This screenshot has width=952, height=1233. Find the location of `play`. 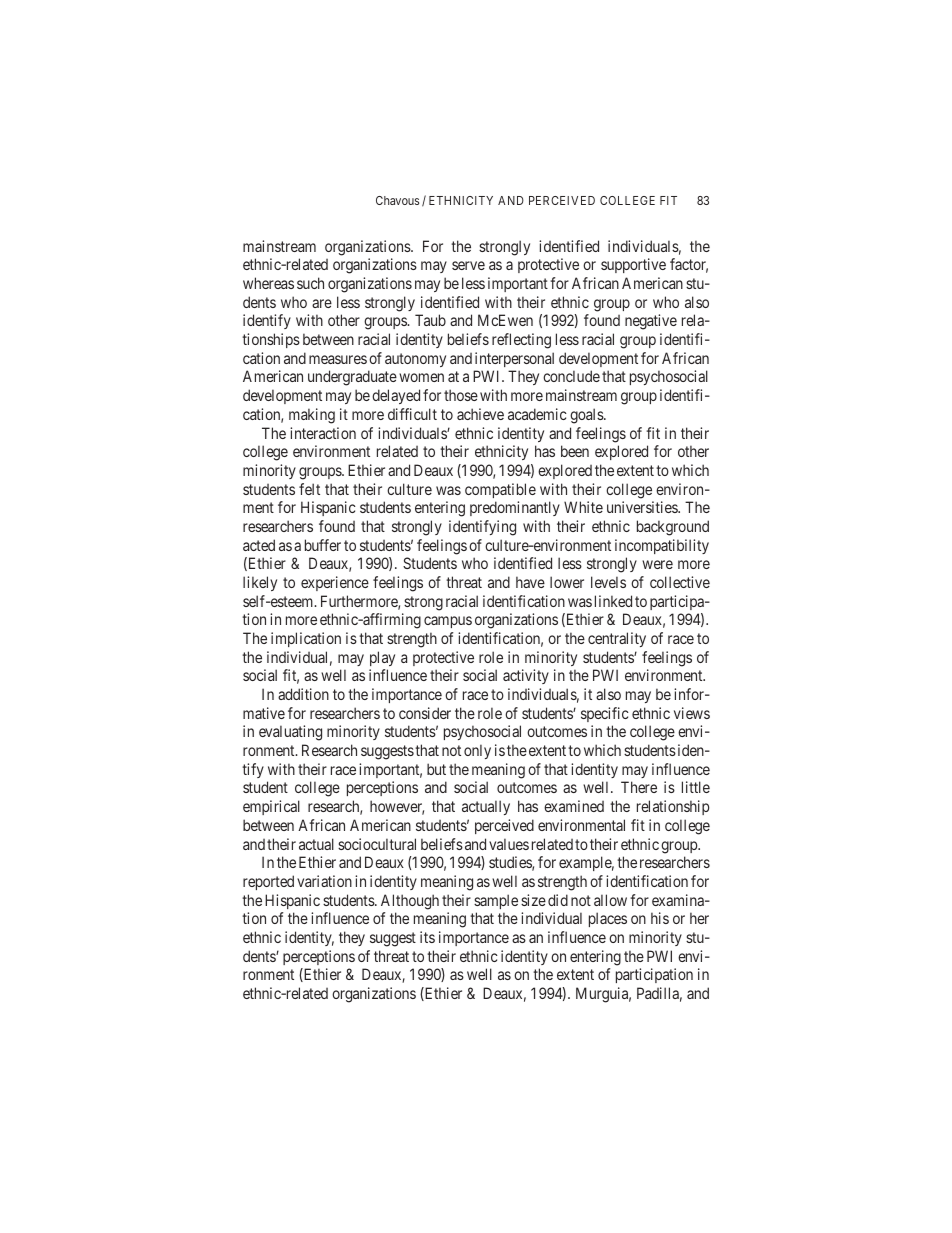

play is located at coordinates (382, 658).
